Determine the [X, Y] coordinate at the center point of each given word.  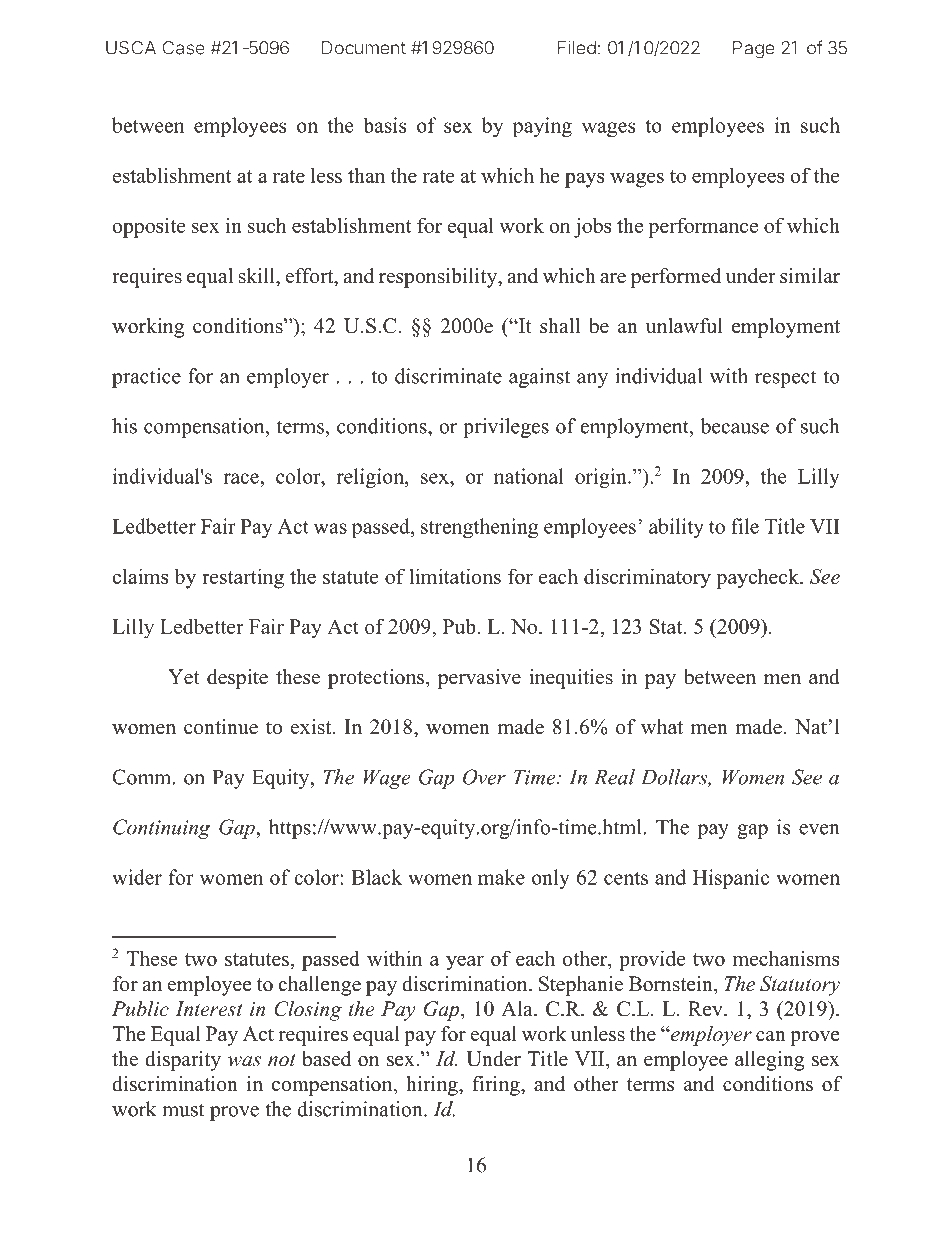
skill [258, 276]
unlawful [684, 326]
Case [184, 48]
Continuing [161, 829]
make [501, 877]
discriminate [448, 376]
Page [754, 50]
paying [542, 127]
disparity [183, 1061]
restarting [243, 578]
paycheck [758, 578]
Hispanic [731, 879]
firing [497, 1086]
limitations [455, 576]
